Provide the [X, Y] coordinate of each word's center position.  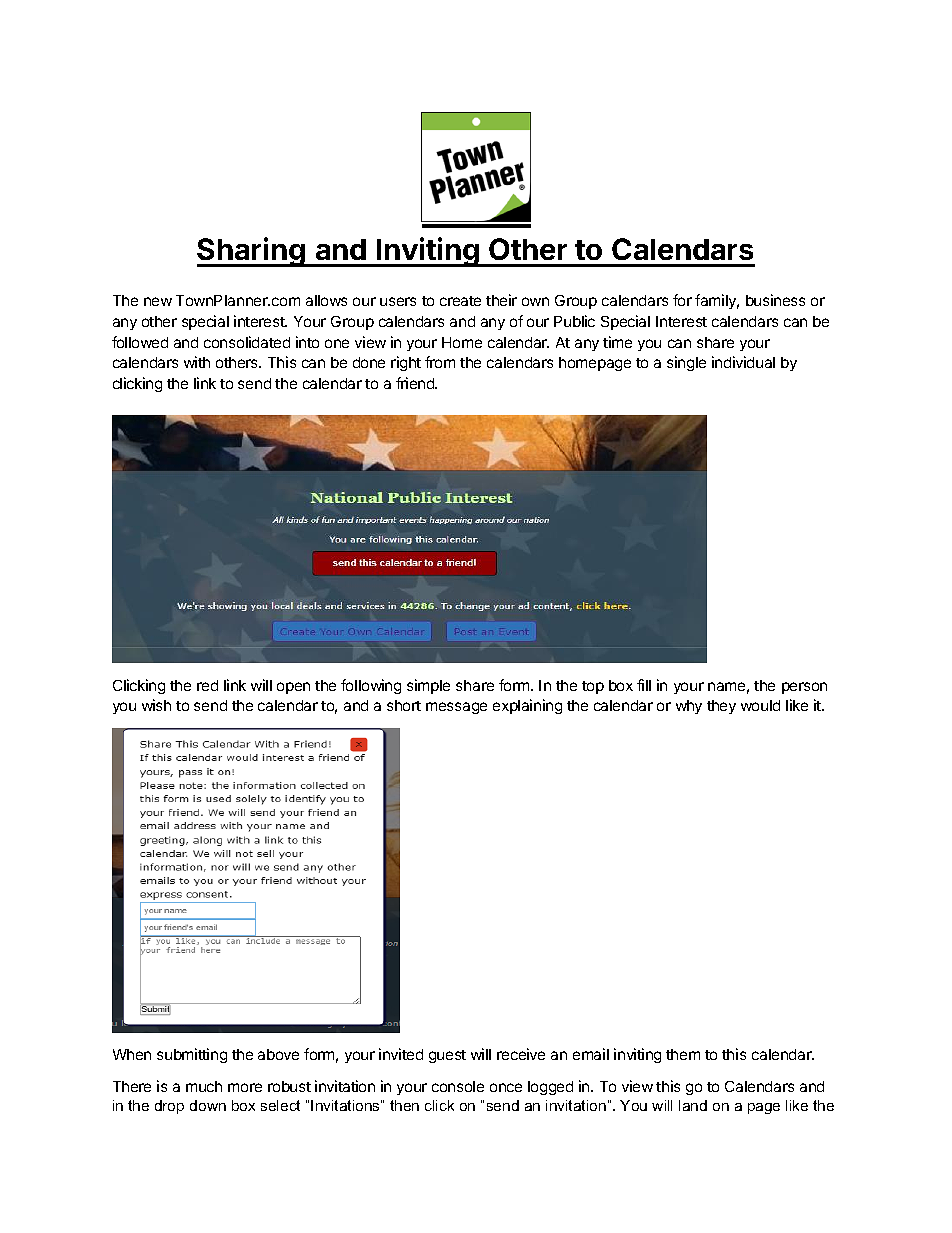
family [717, 301]
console [458, 1086]
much [204, 1086]
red [207, 685]
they [721, 707]
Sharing [252, 252]
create [460, 301]
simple [428, 686]
